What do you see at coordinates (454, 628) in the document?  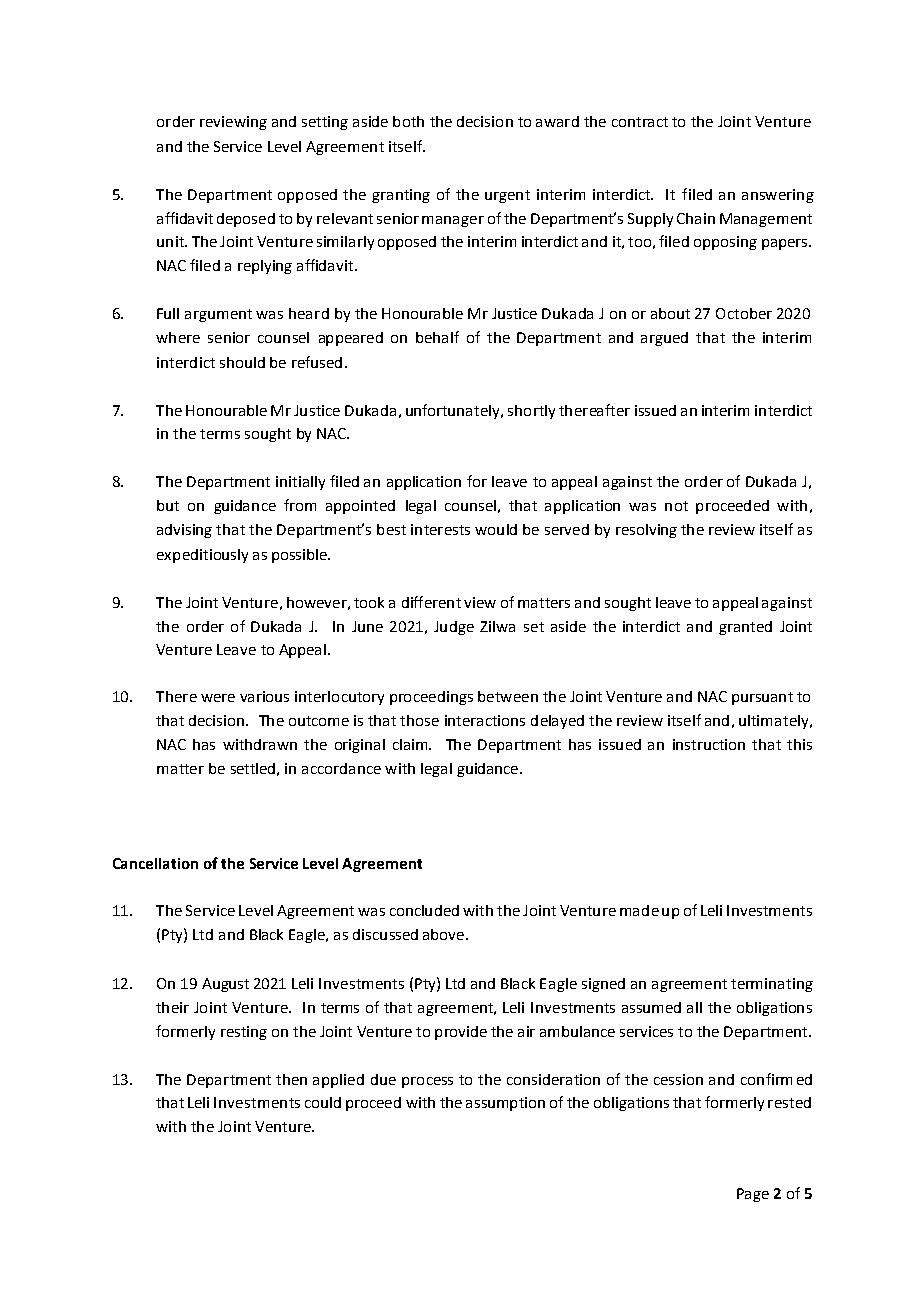 I see `Judge` at bounding box center [454, 628].
